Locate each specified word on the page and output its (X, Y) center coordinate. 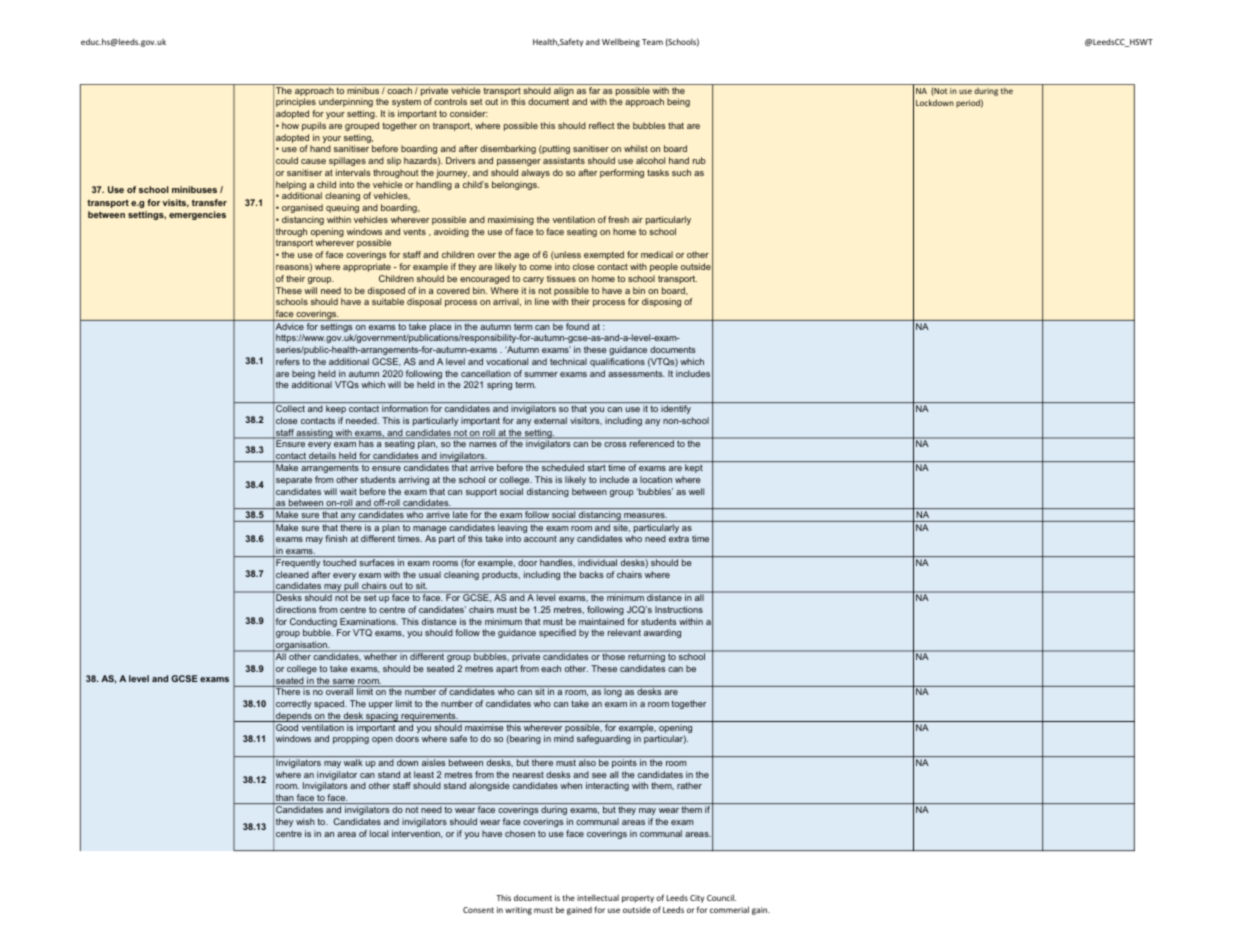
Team (652, 42)
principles (296, 102)
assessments (636, 373)
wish (305, 821)
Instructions (679, 609)
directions (296, 609)
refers (288, 361)
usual (430, 574)
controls (450, 101)
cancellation (486, 373)
